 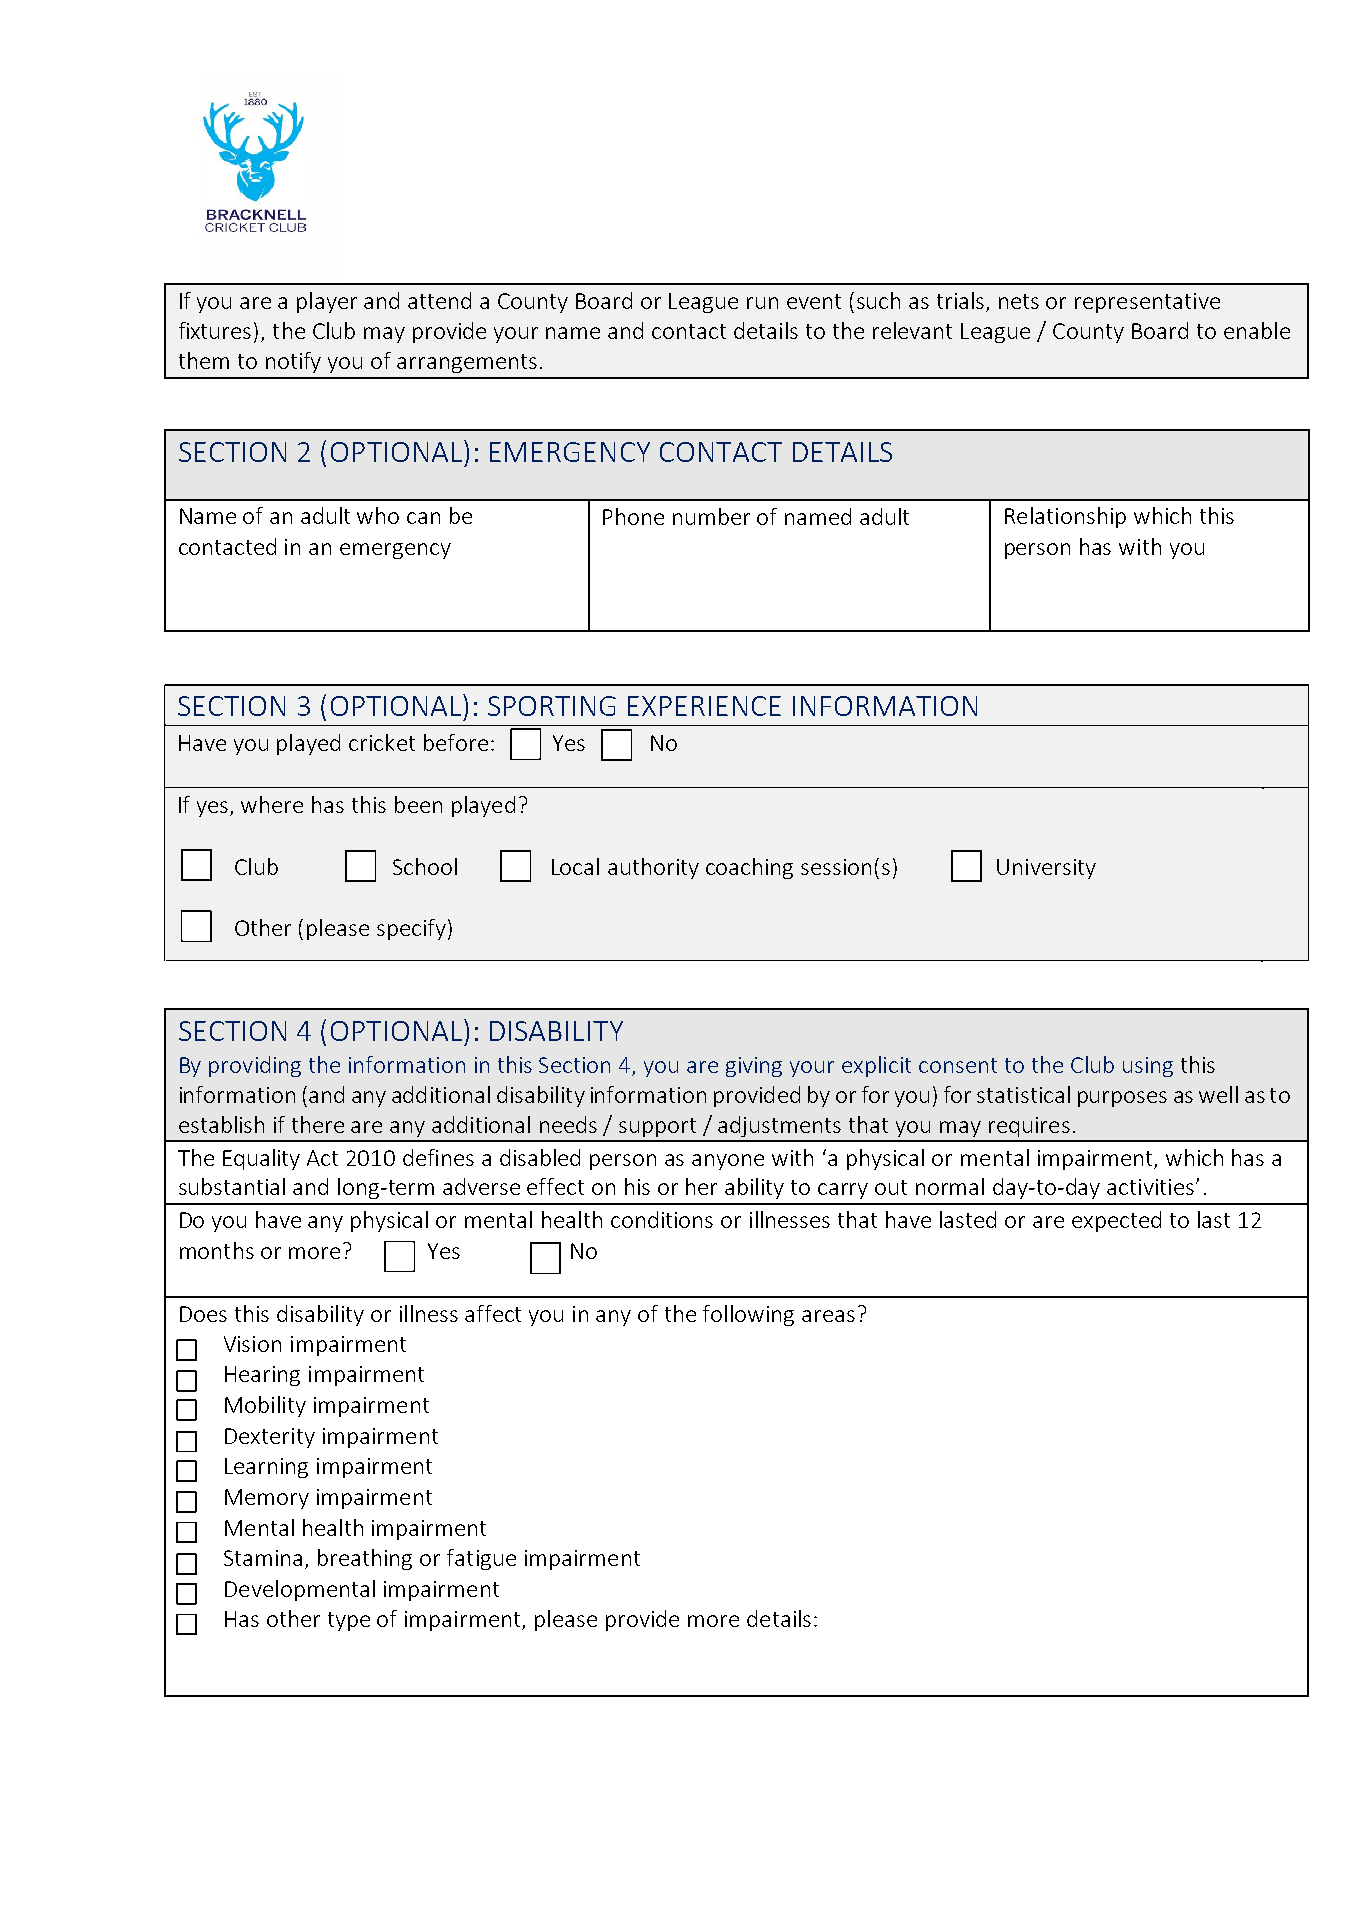 What do you see at coordinates (1065, 517) in the page?
I see `Relationship` at bounding box center [1065, 517].
